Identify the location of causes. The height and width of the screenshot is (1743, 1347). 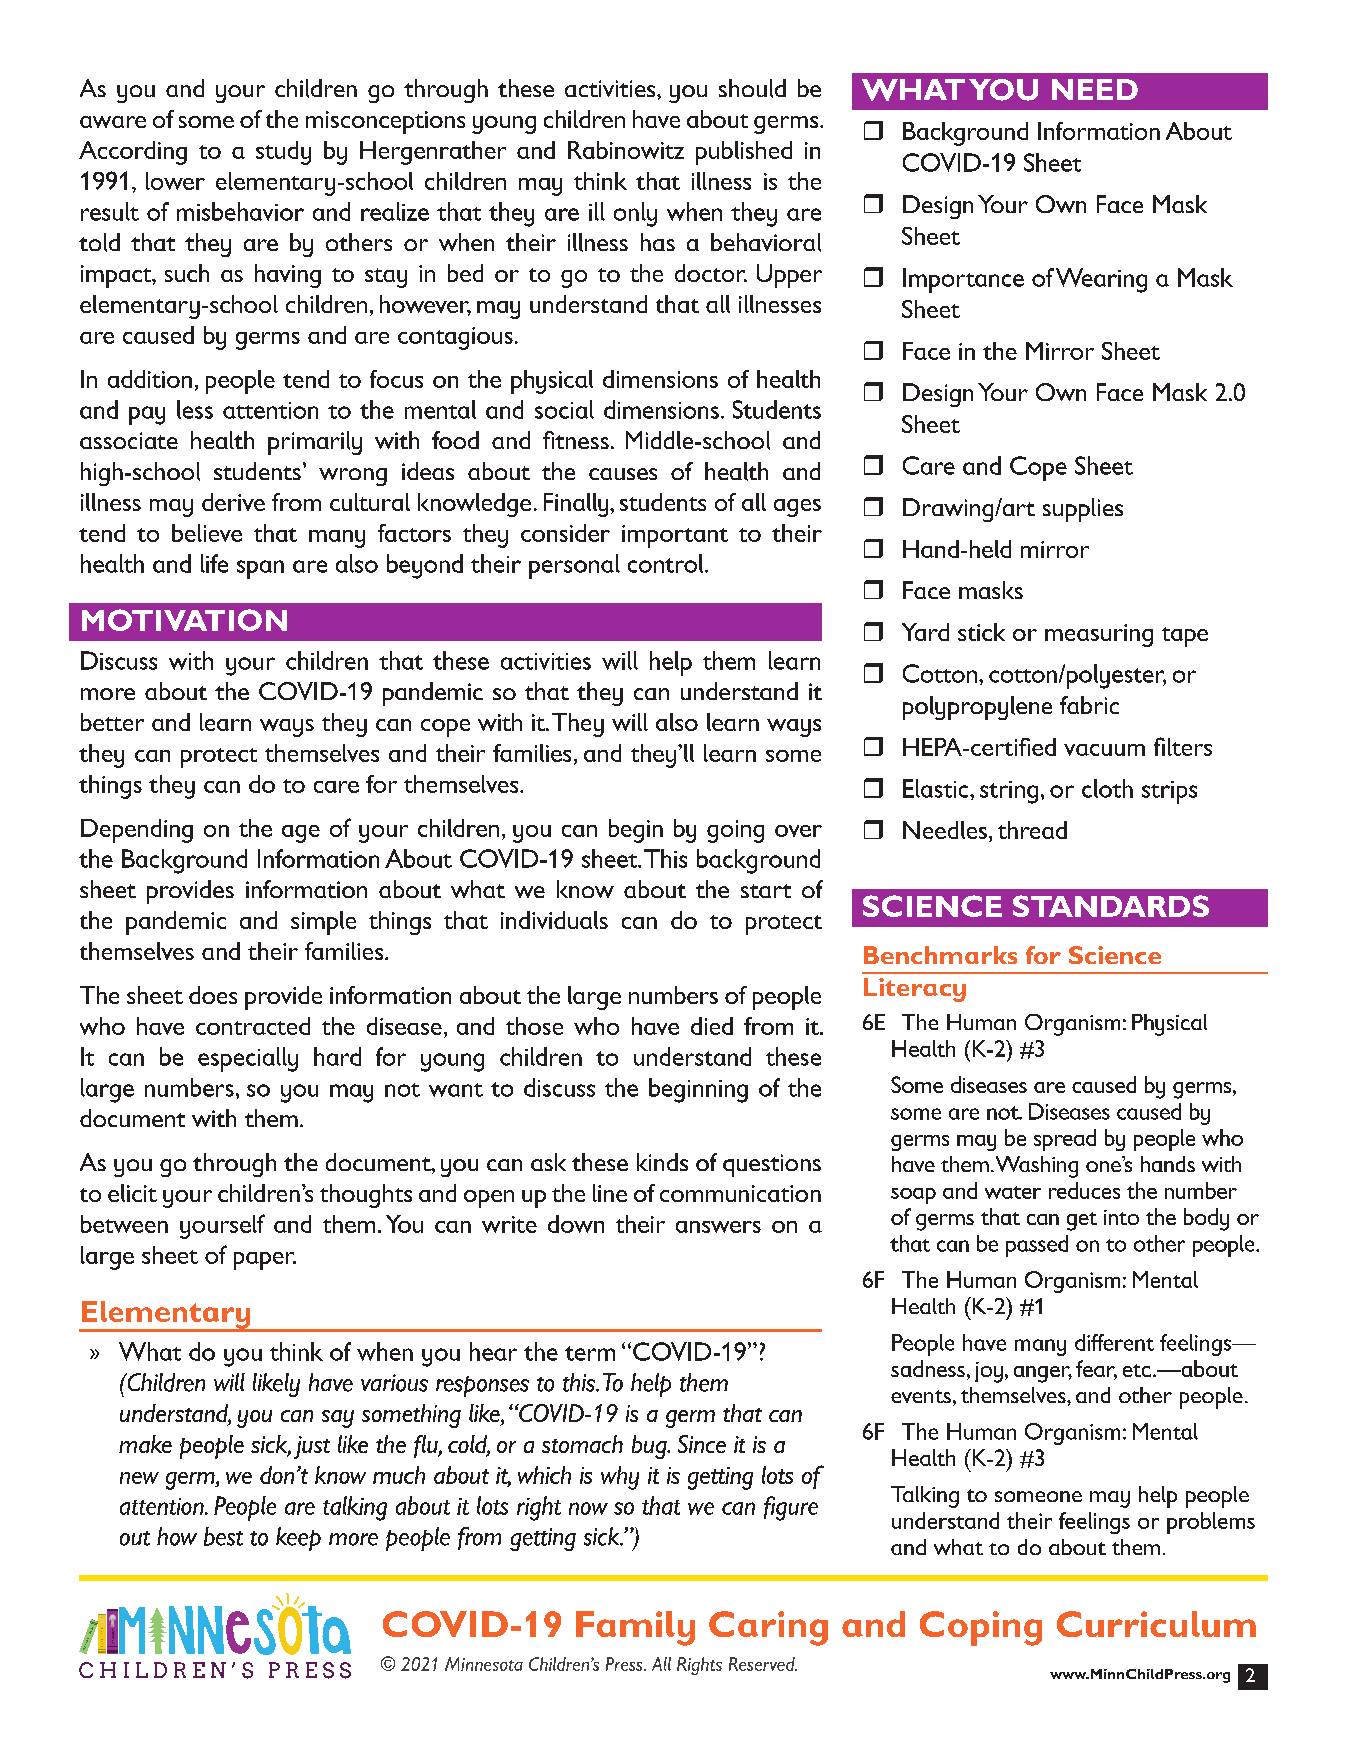
(623, 474).
